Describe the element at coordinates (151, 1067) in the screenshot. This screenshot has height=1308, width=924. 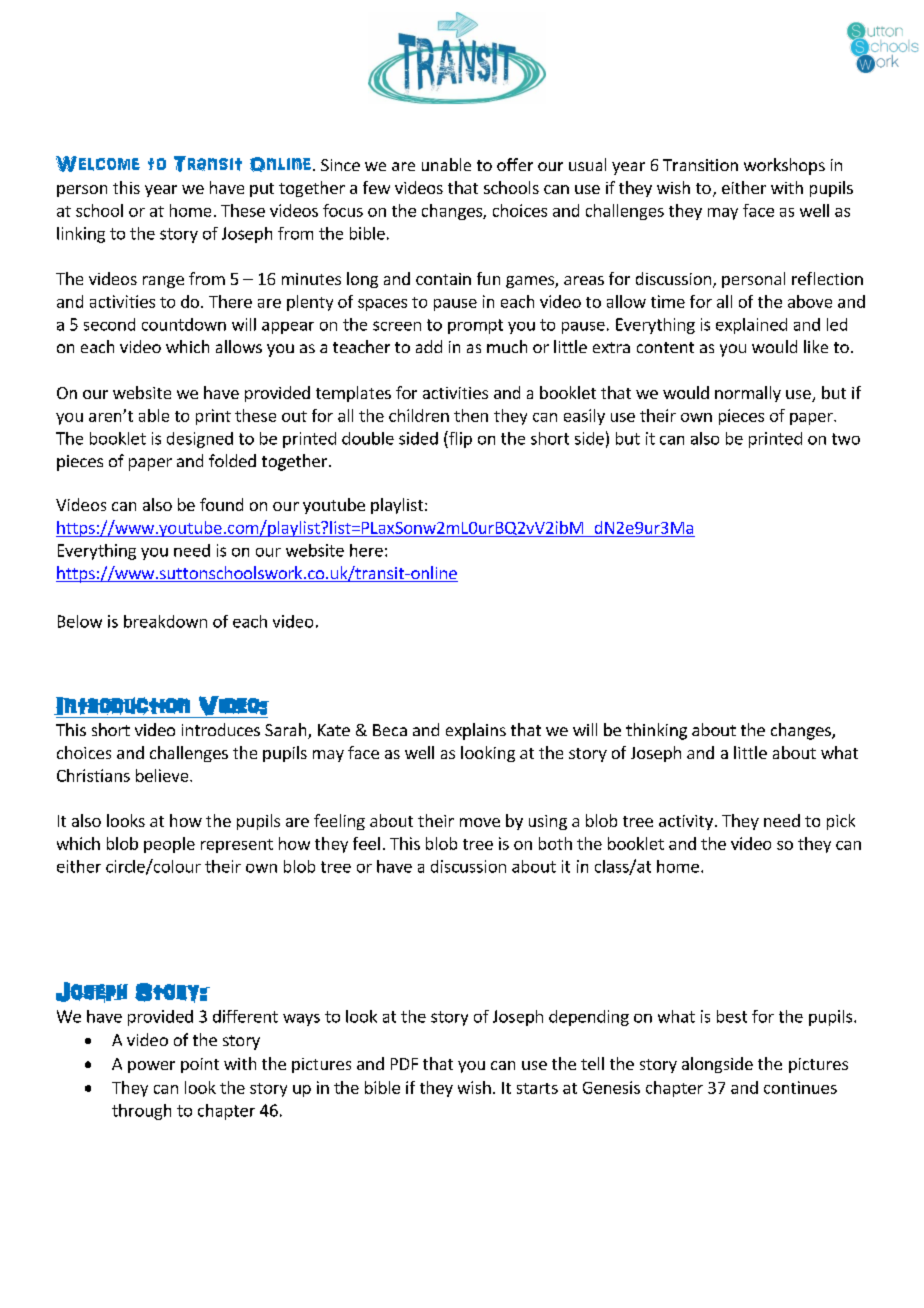
I see `power` at that location.
